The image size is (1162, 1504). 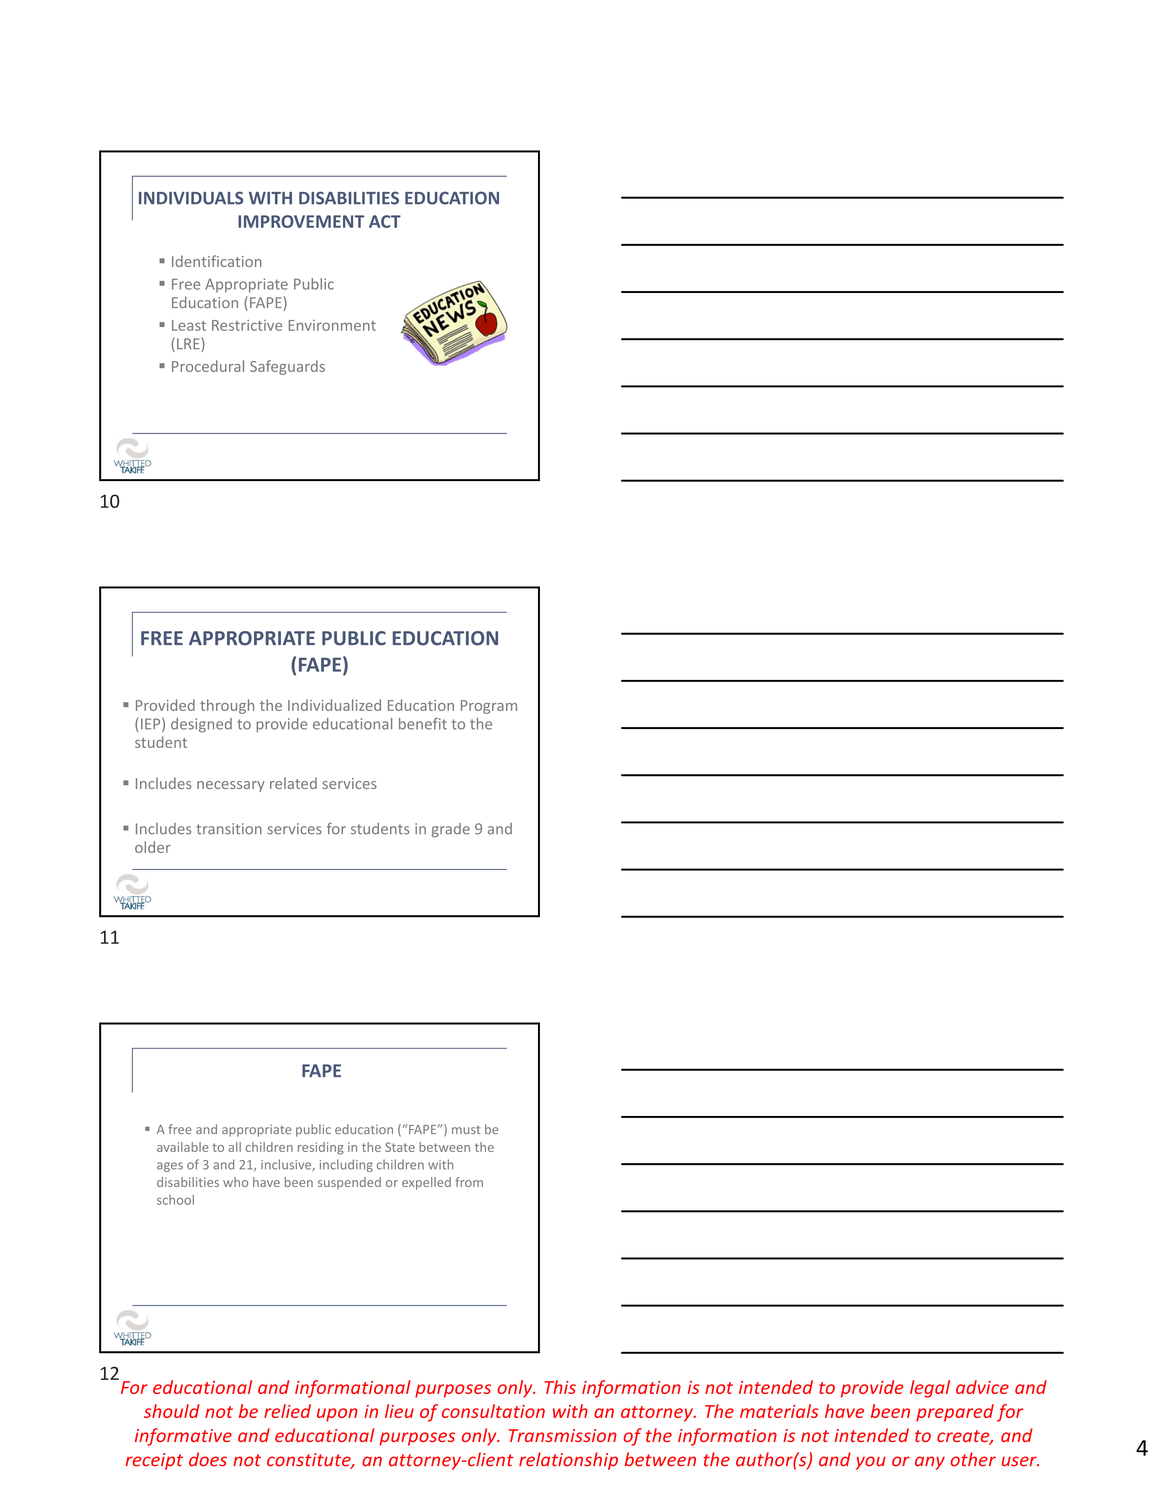 What do you see at coordinates (385, 221) in the screenshot?
I see `ACT` at bounding box center [385, 221].
